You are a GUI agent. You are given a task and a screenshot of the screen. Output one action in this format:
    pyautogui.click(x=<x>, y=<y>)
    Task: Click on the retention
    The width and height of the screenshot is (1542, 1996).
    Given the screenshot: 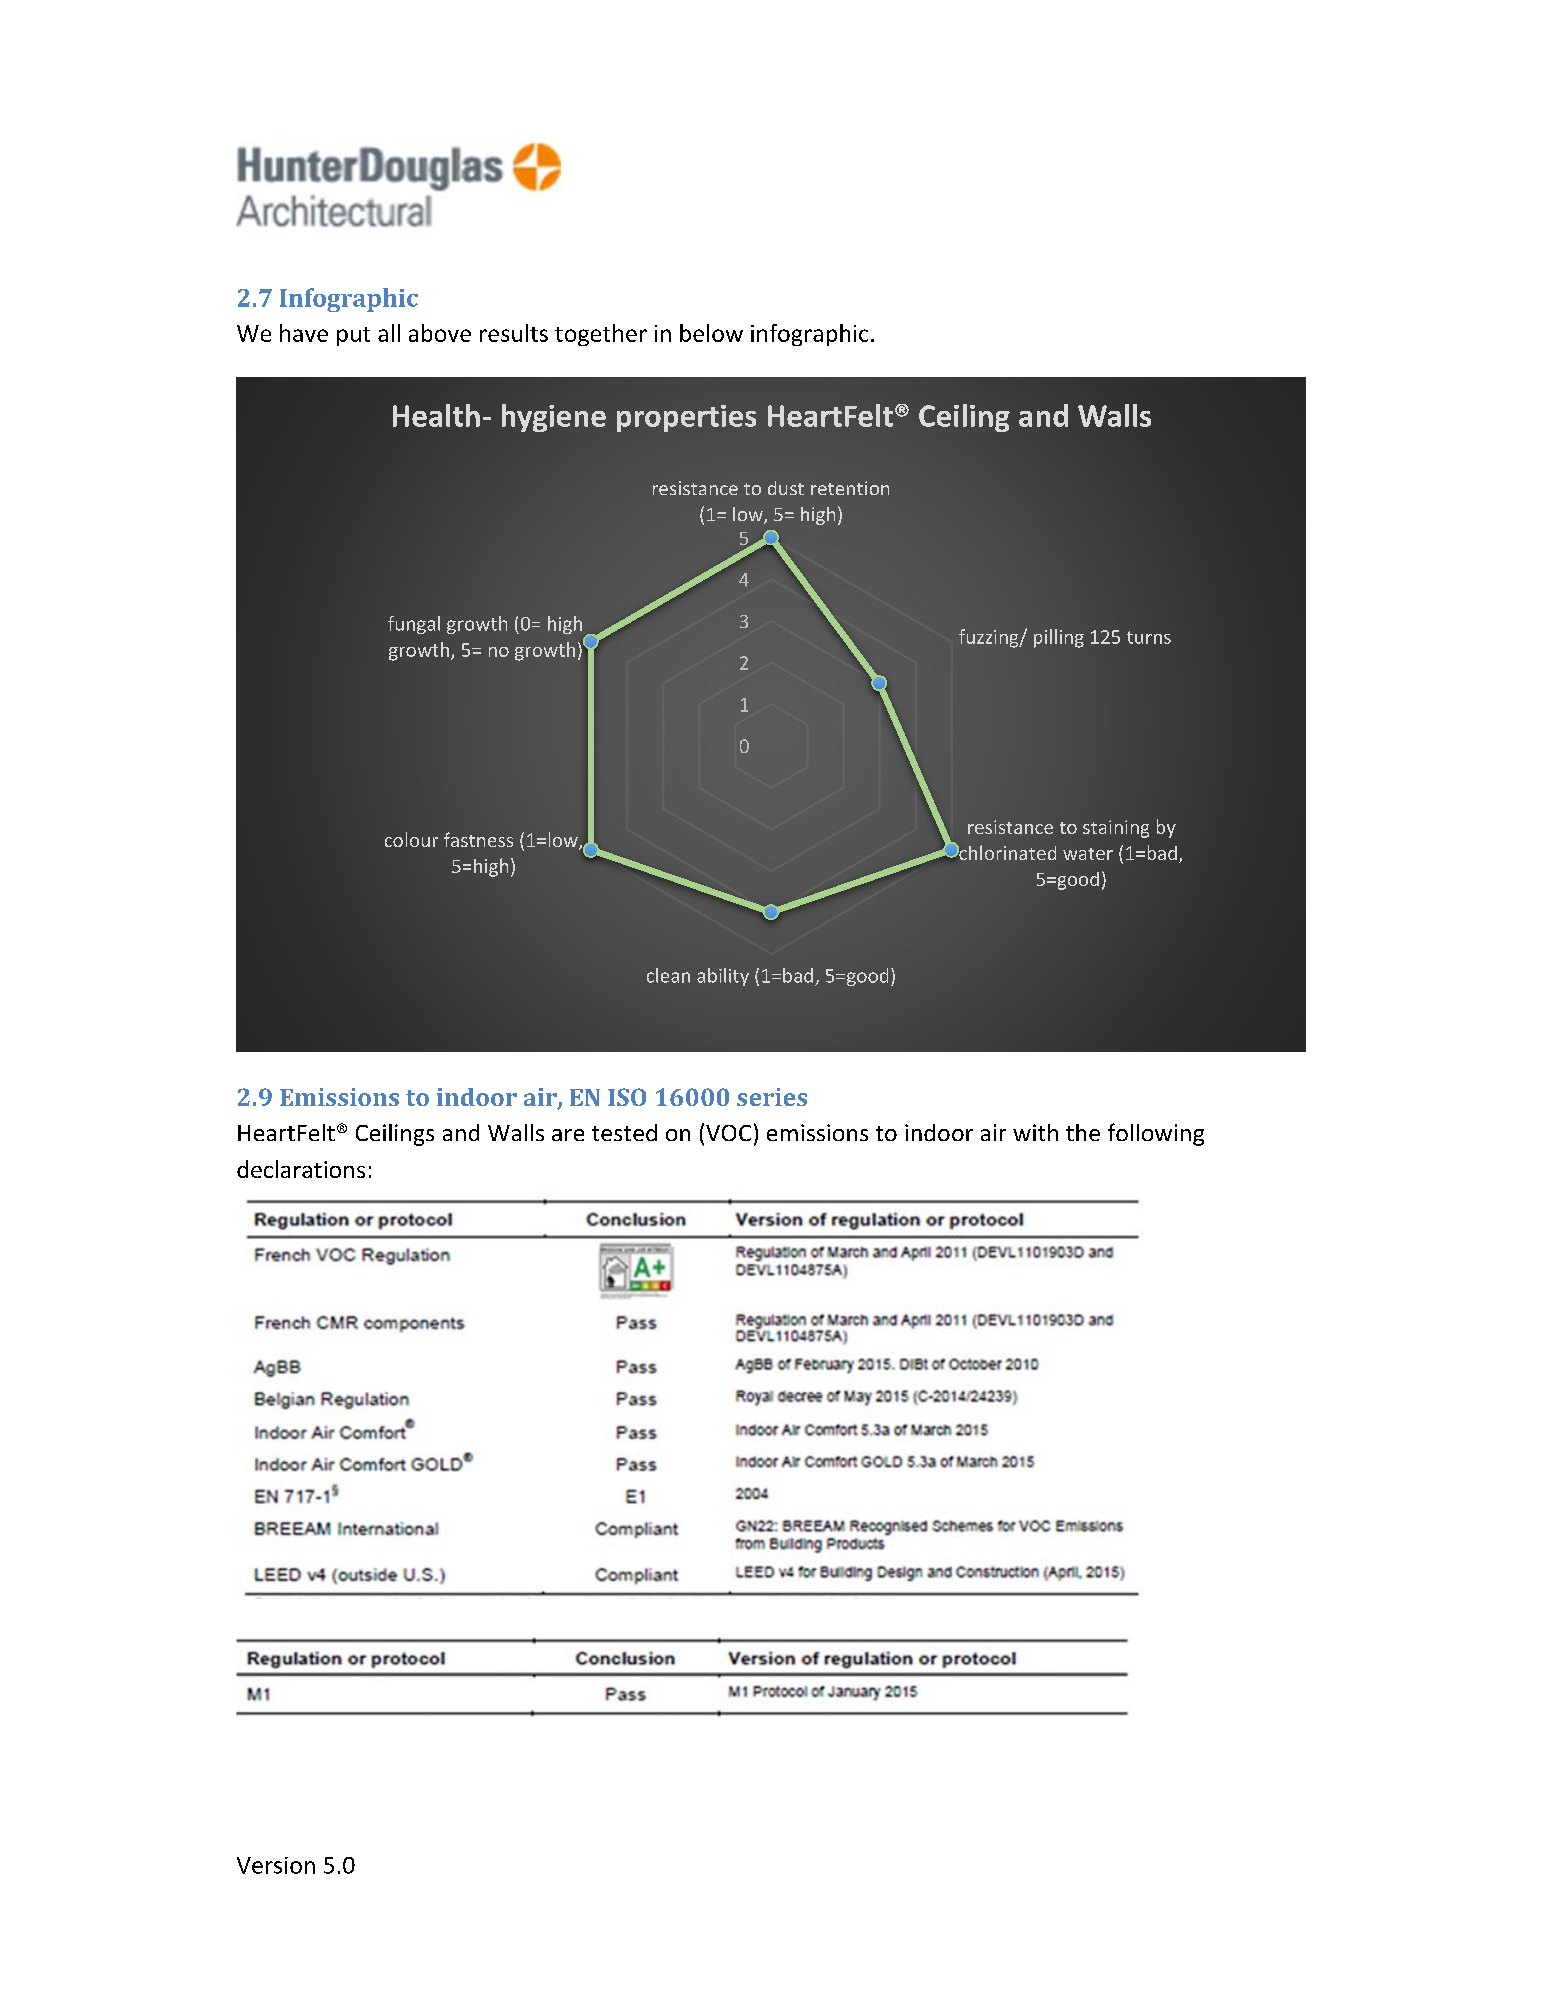 What is the action you would take?
    pyautogui.click(x=850, y=488)
